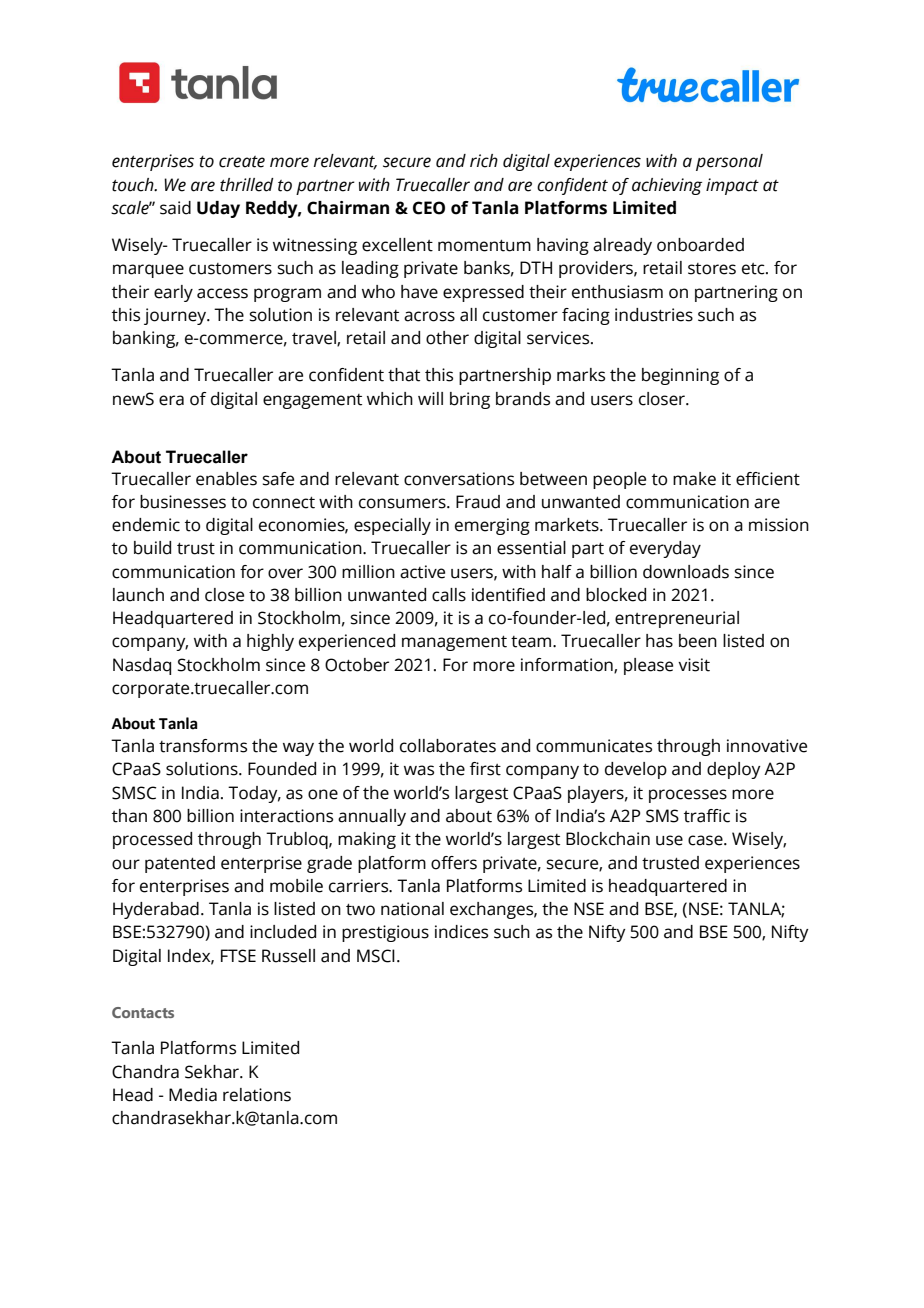 Image resolution: width=924 pixels, height=1308 pixels. Describe the element at coordinates (454, 643) in the image. I see `management` at that location.
